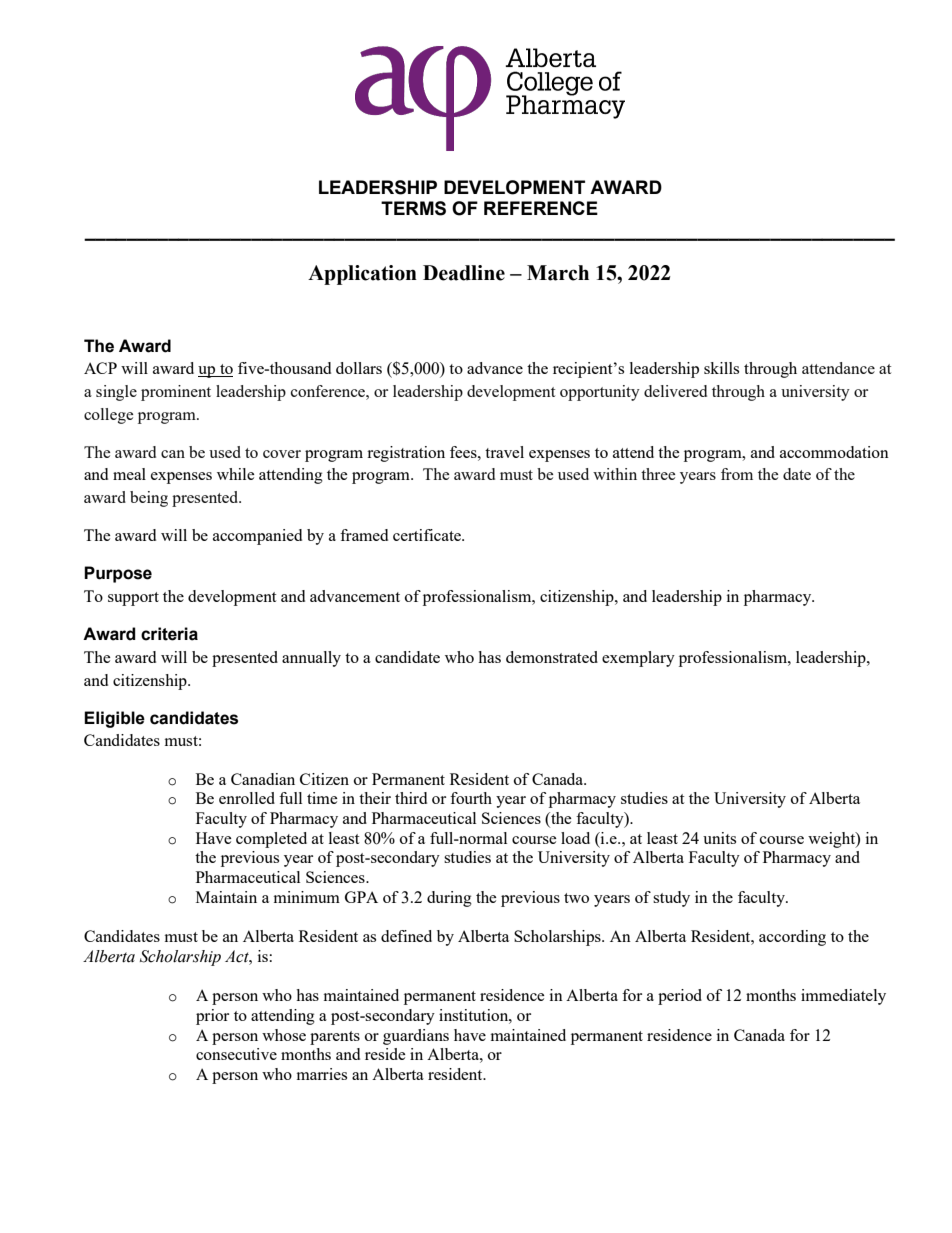 The height and width of the screenshot is (1233, 952). What do you see at coordinates (737, 474) in the screenshot?
I see `from` at bounding box center [737, 474].
